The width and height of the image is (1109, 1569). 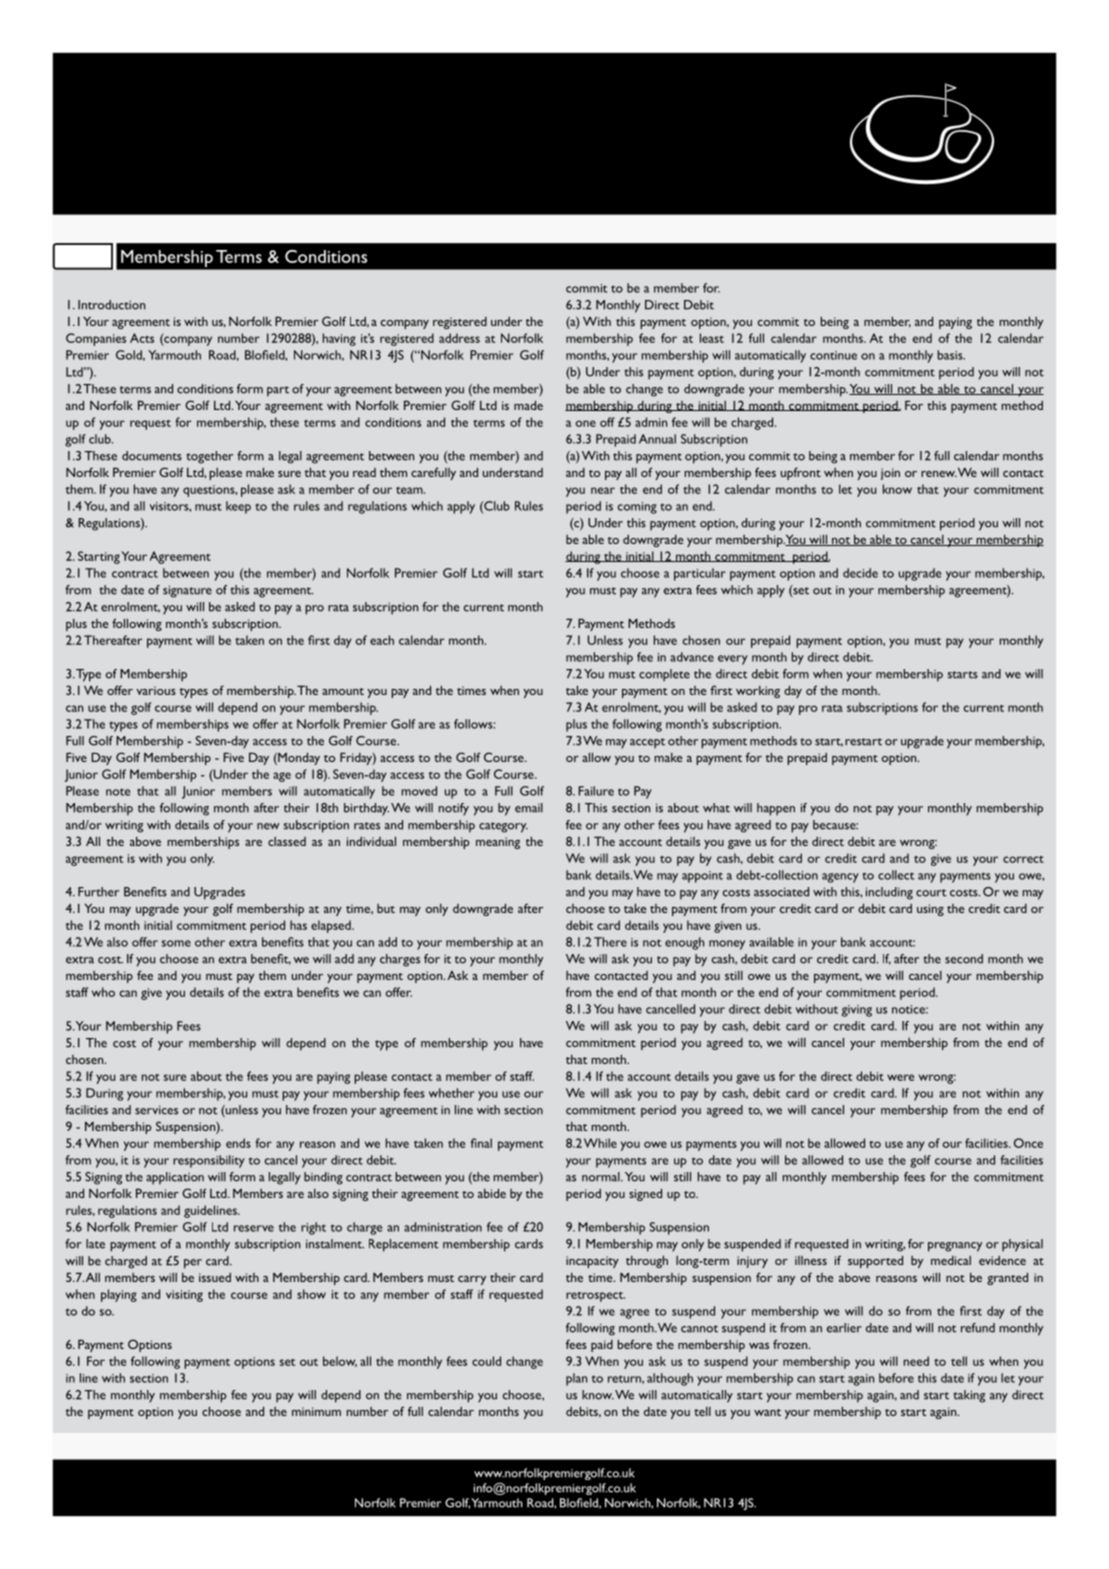 What do you see at coordinates (316, 1411) in the image?
I see `minimum` at bounding box center [316, 1411].
